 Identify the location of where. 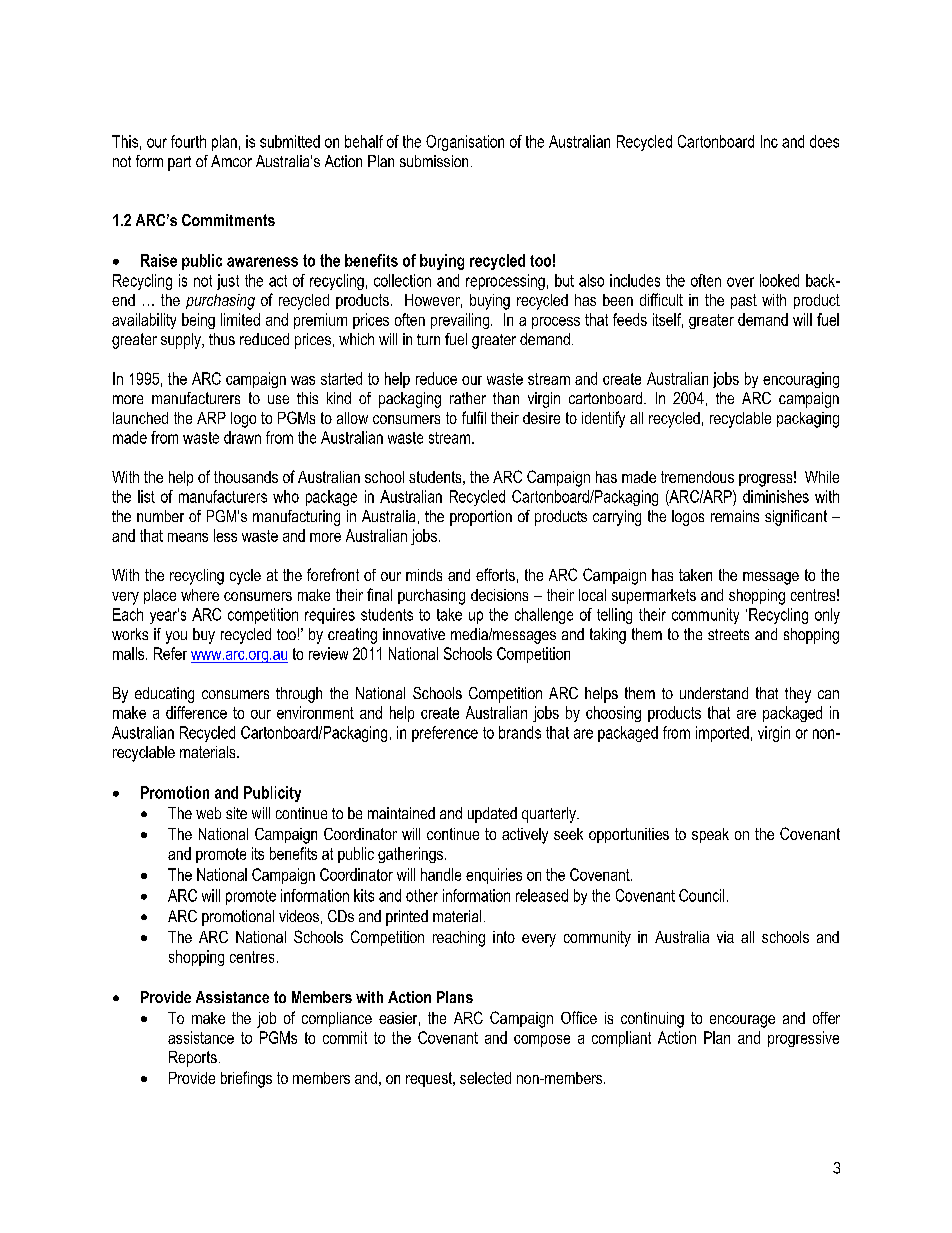
(200, 595).
